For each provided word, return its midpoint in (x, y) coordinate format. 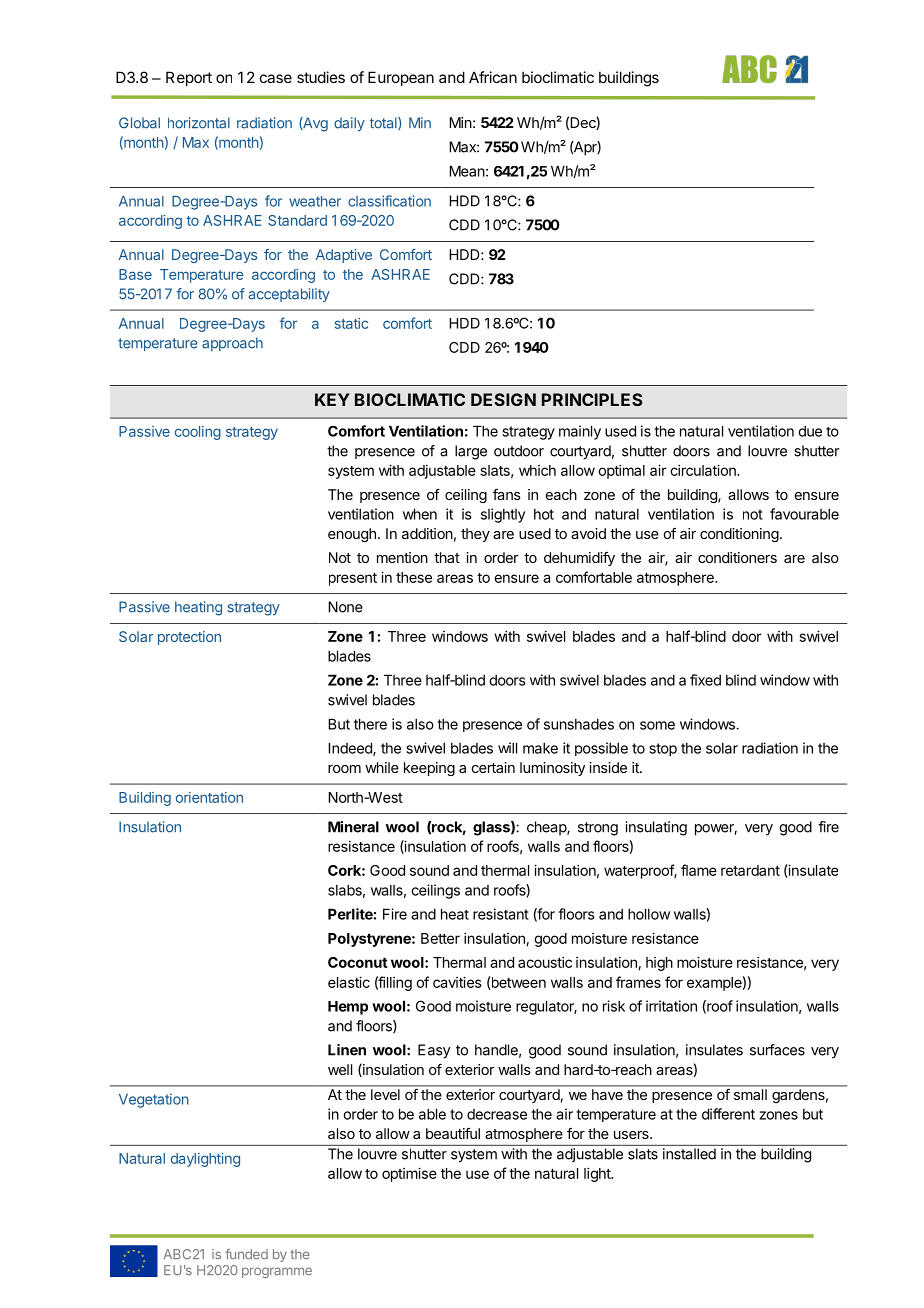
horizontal (199, 123)
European (401, 78)
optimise (409, 1174)
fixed (705, 680)
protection (189, 638)
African (493, 77)
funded (246, 1254)
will (507, 748)
